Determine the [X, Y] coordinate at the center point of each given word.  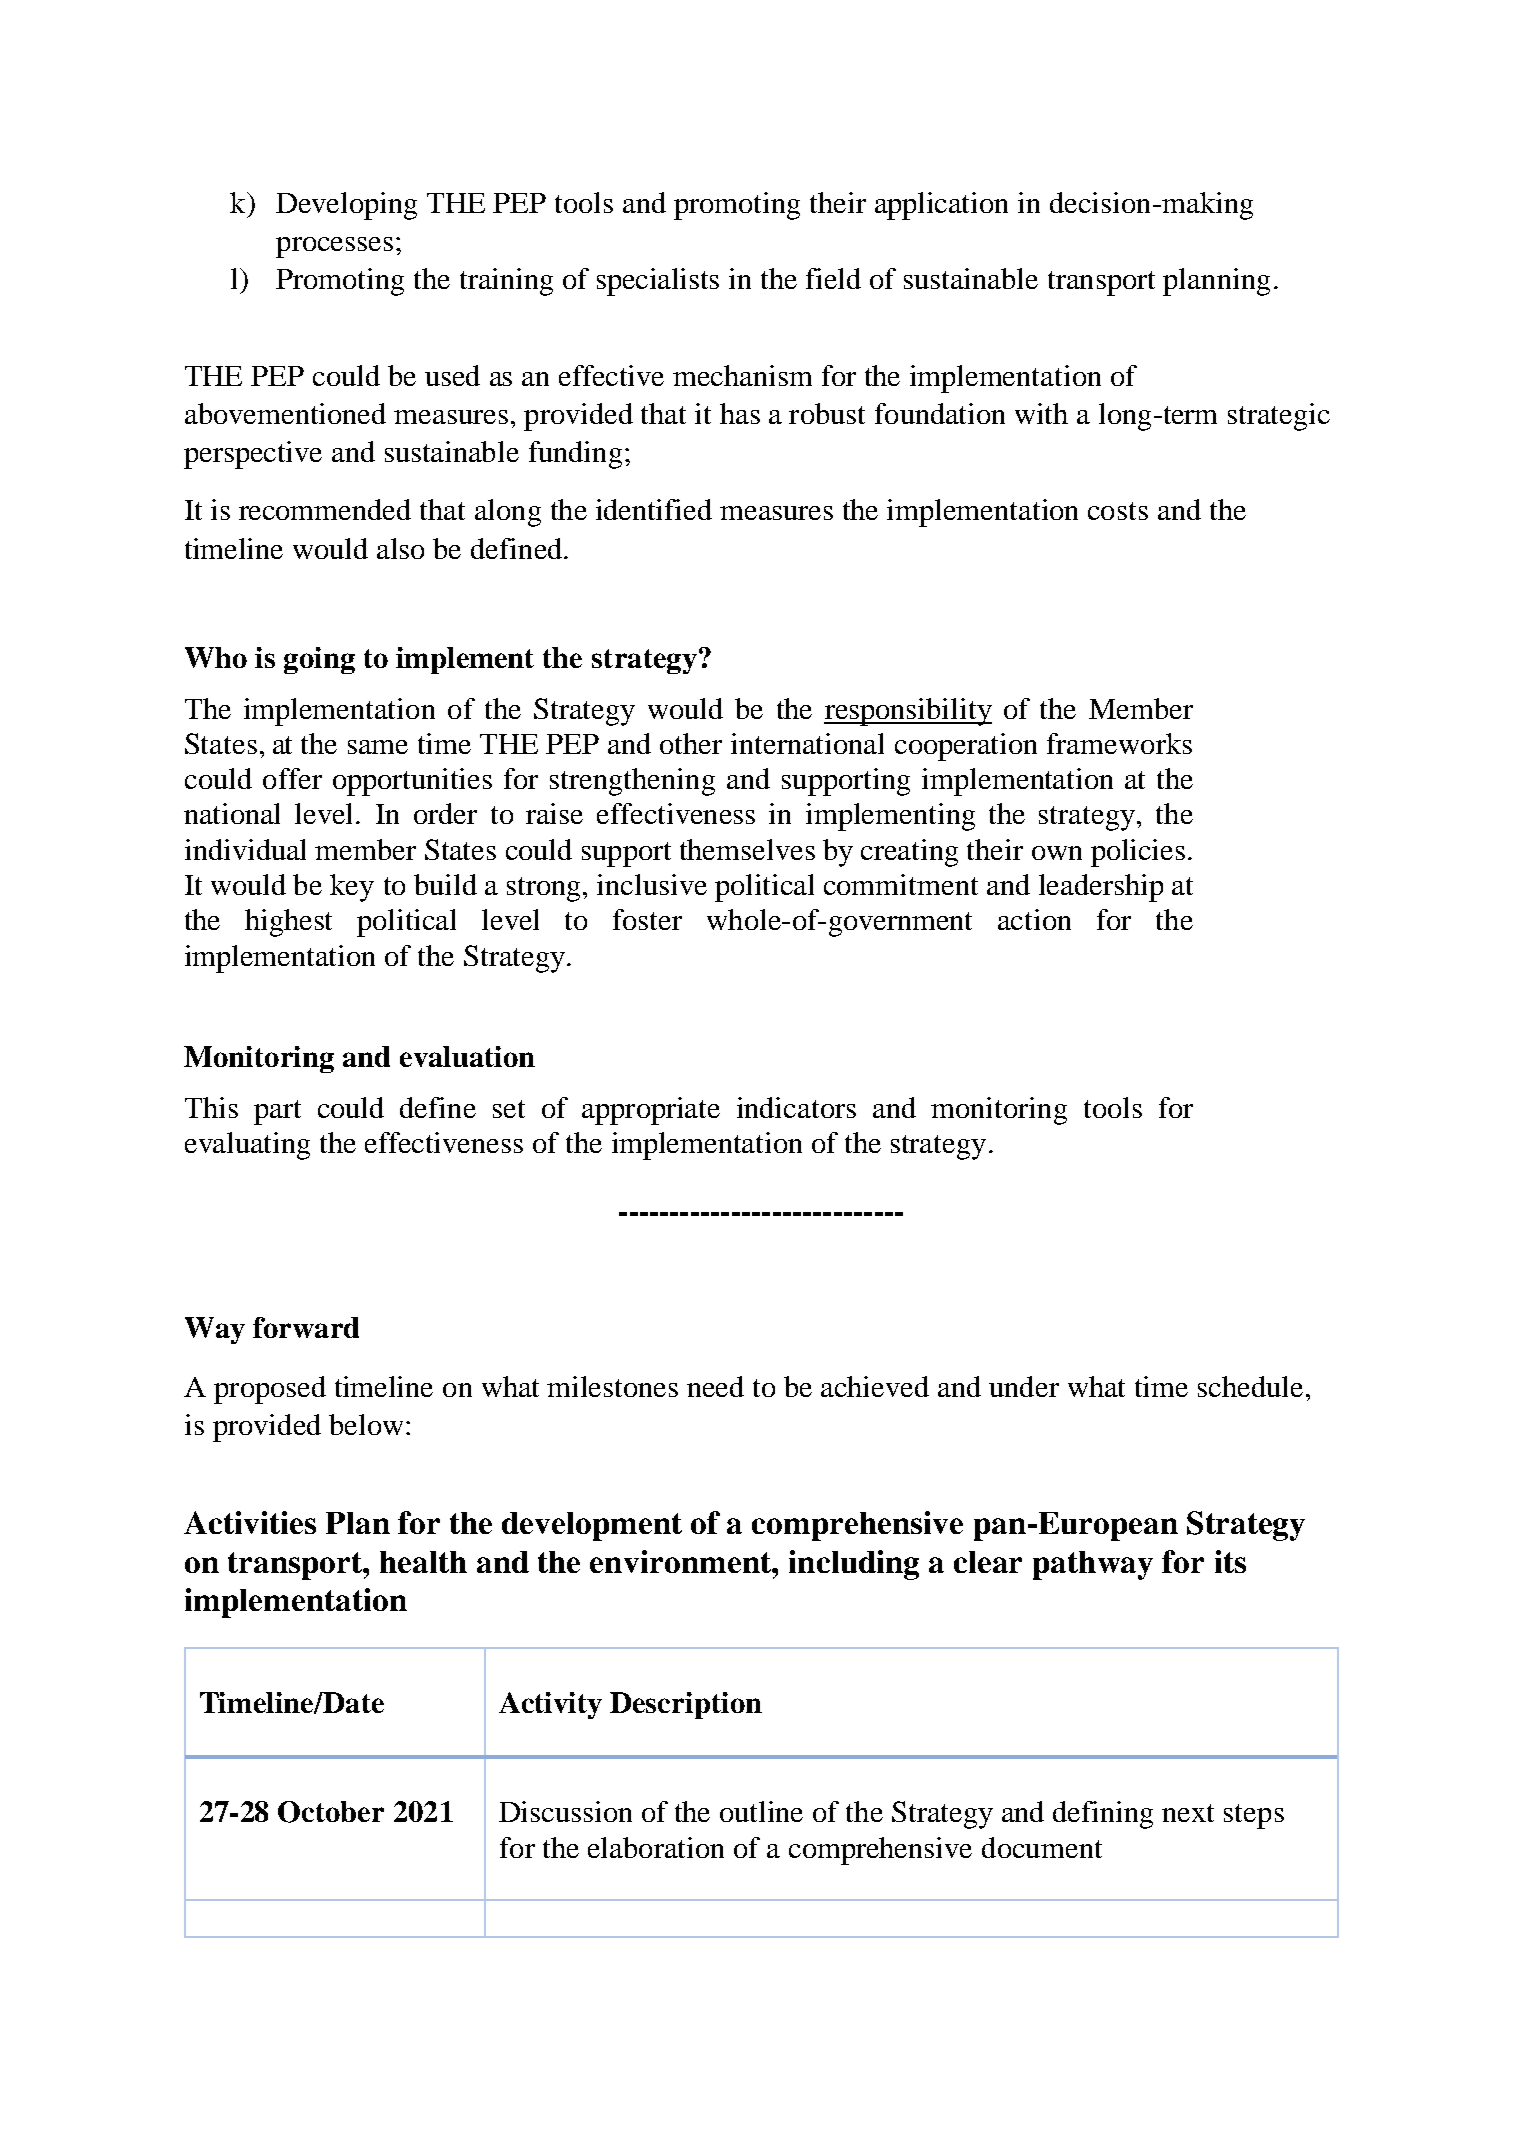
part [277, 1112]
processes [334, 247]
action [1034, 919]
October [331, 1812]
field [833, 278]
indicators [796, 1107]
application [941, 206]
